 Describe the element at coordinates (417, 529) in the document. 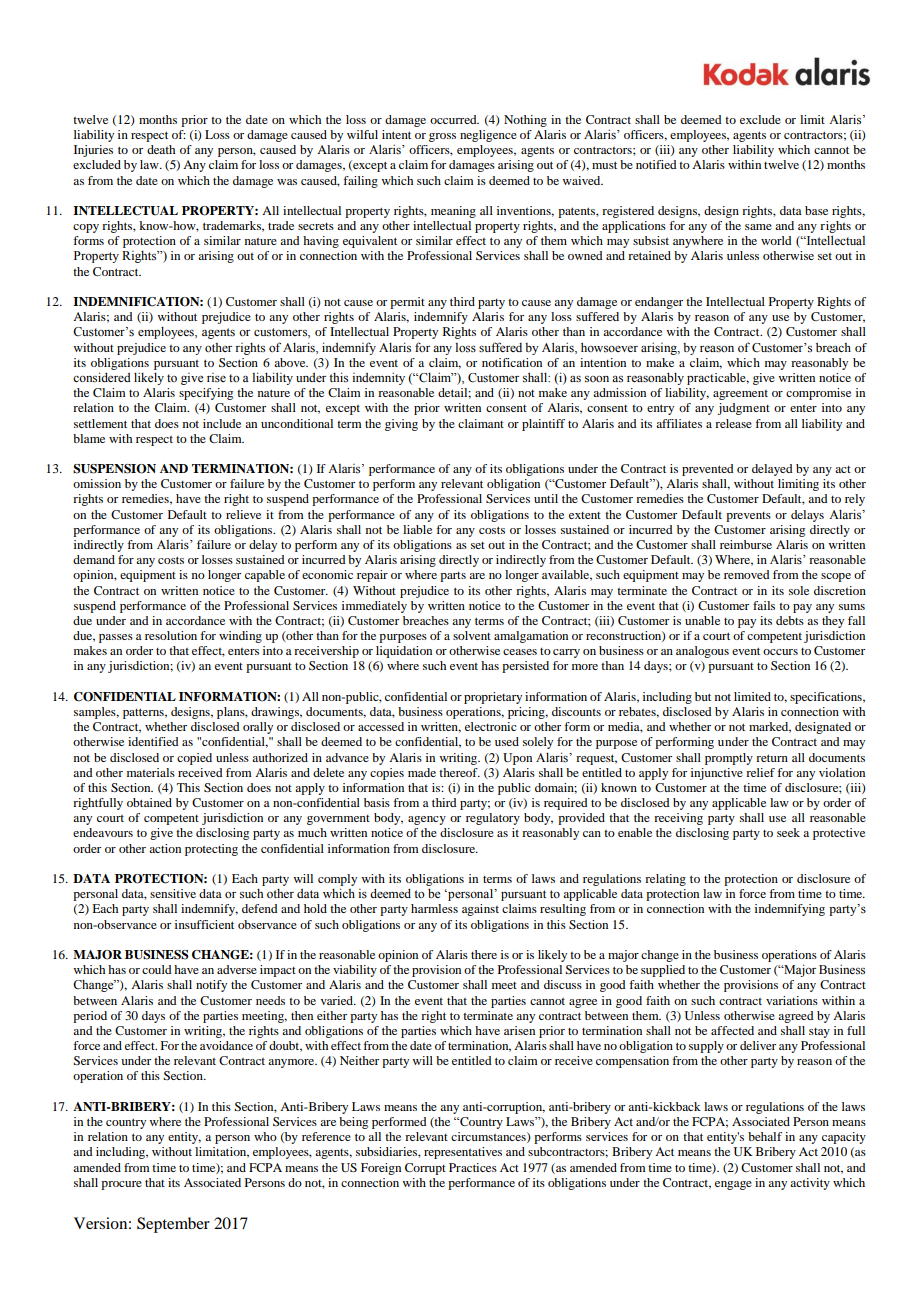

I see `liable` at that location.
